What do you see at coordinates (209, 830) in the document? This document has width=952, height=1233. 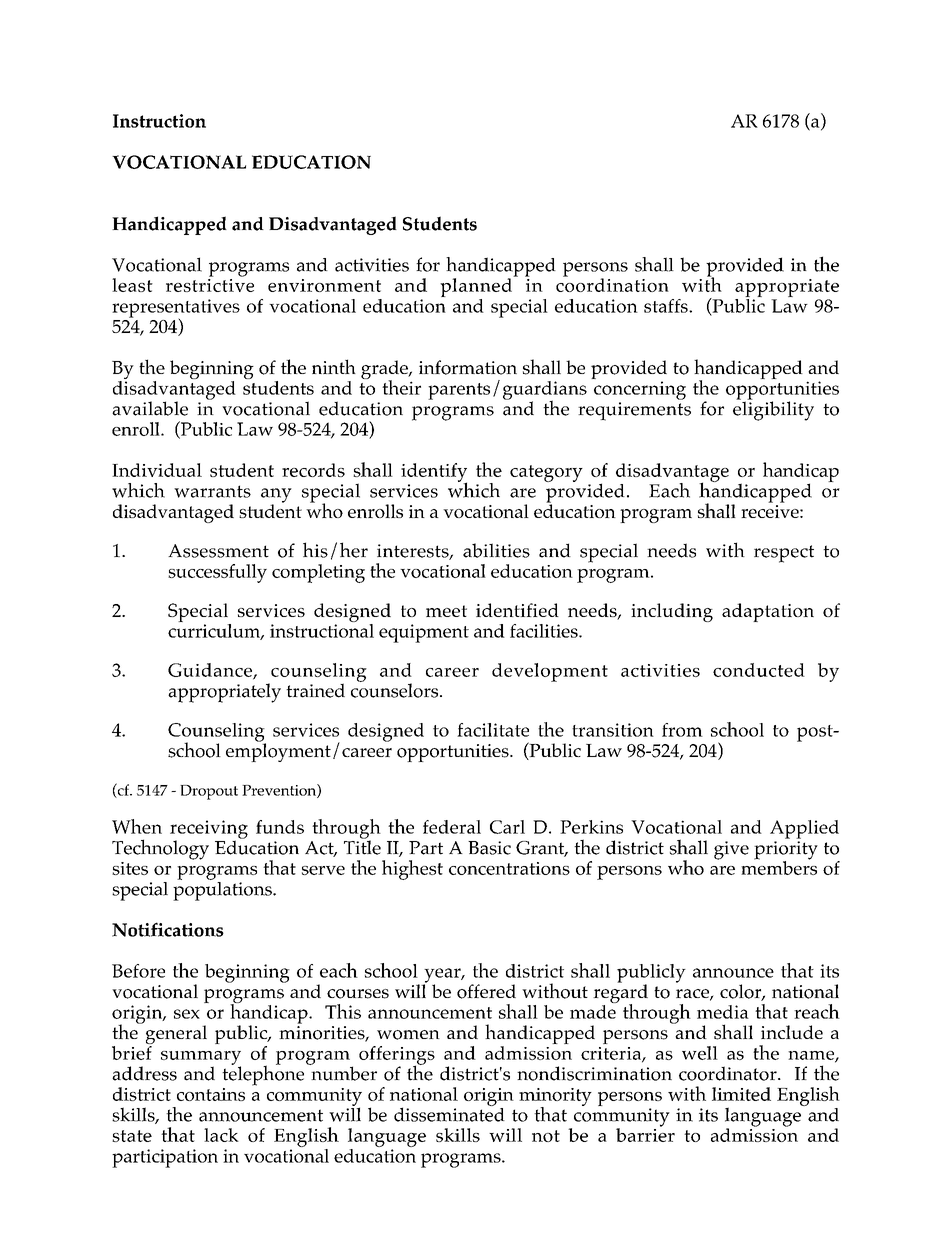 I see `receiving` at bounding box center [209, 830].
